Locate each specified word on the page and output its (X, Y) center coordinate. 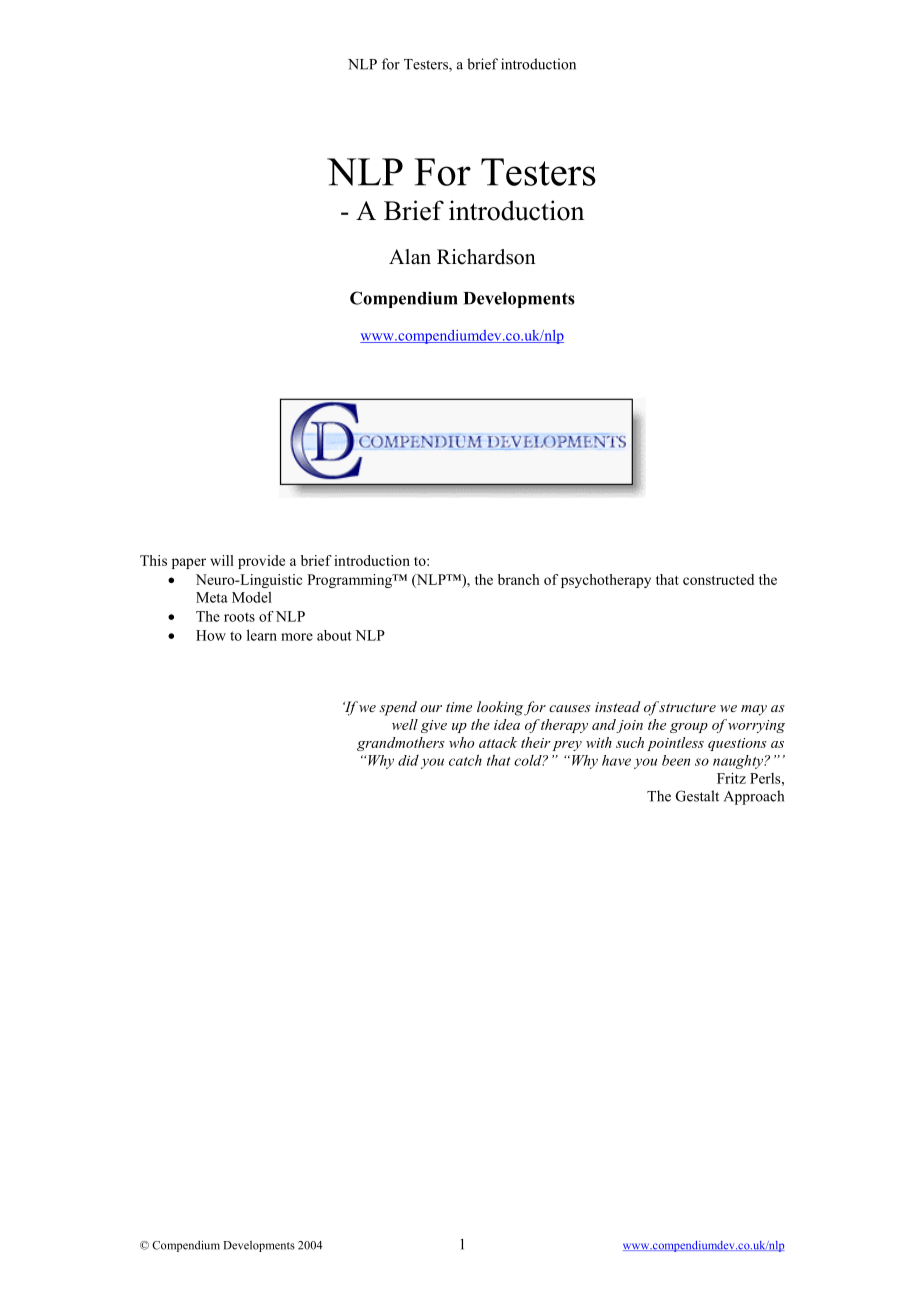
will (222, 560)
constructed (718, 579)
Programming (350, 581)
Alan (410, 256)
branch (519, 579)
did (408, 760)
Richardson (486, 257)
